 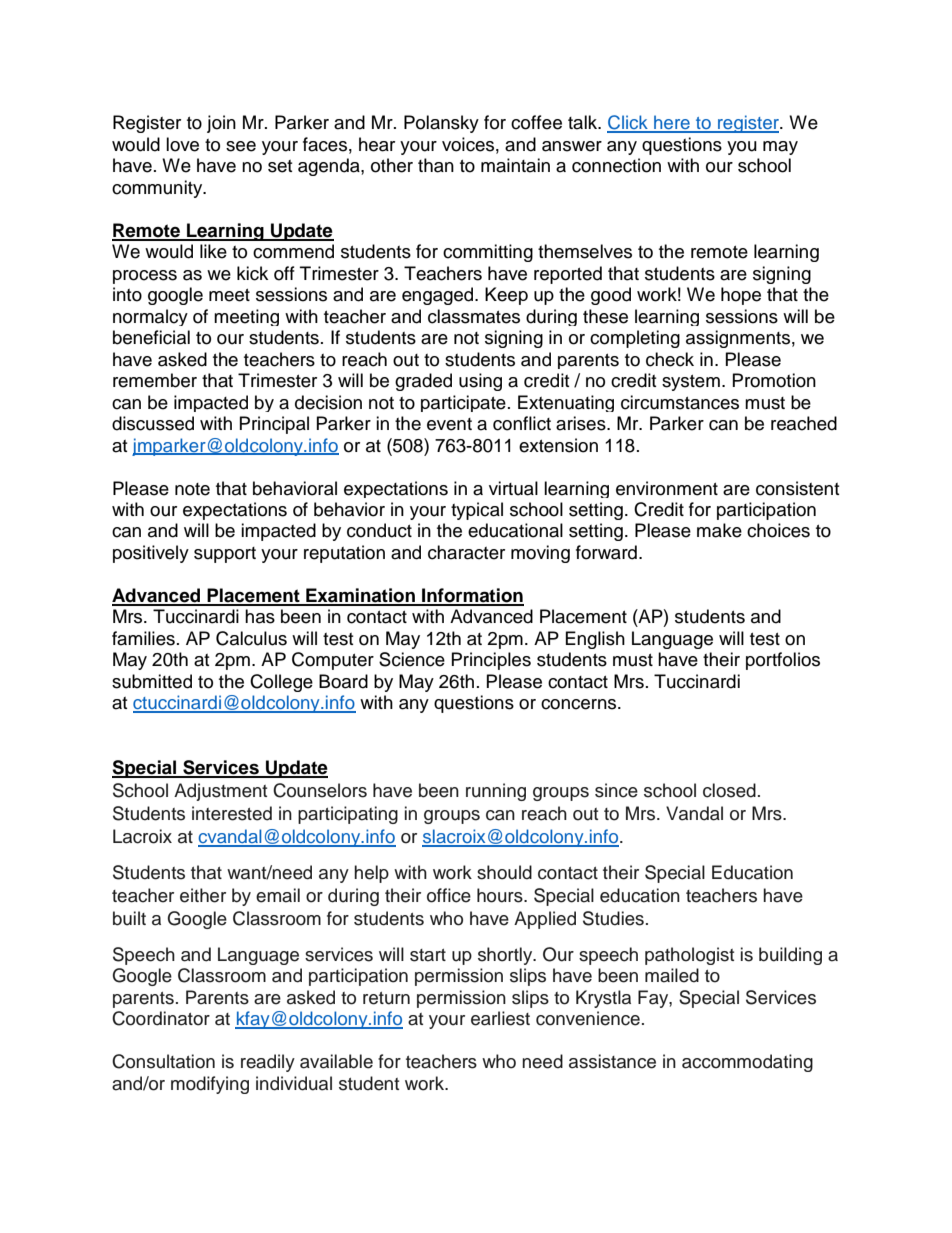 What do you see at coordinates (500, 1018) in the screenshot?
I see `earliest` at bounding box center [500, 1018].
